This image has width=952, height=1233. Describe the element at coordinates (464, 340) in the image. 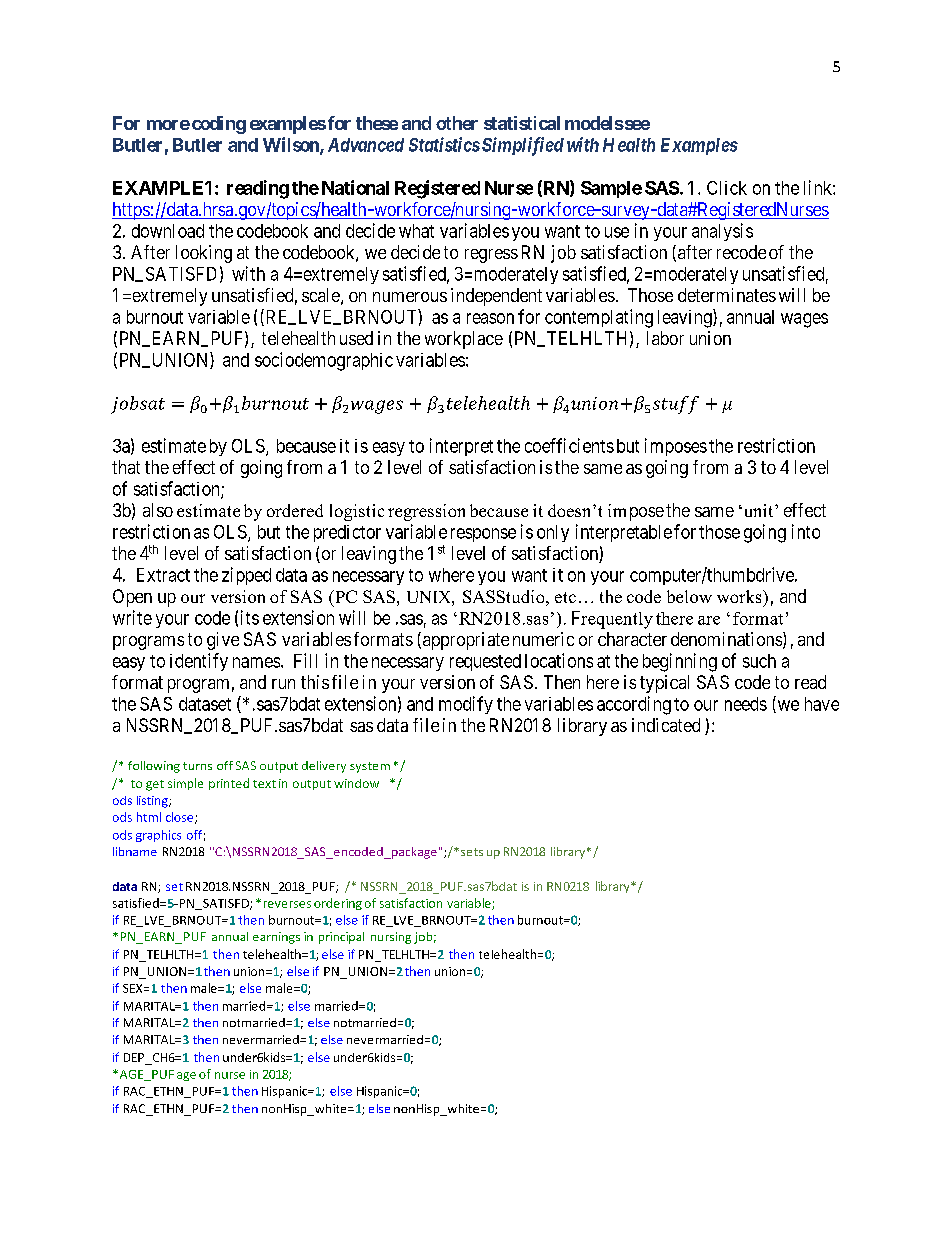

I see `workplace` at that location.
